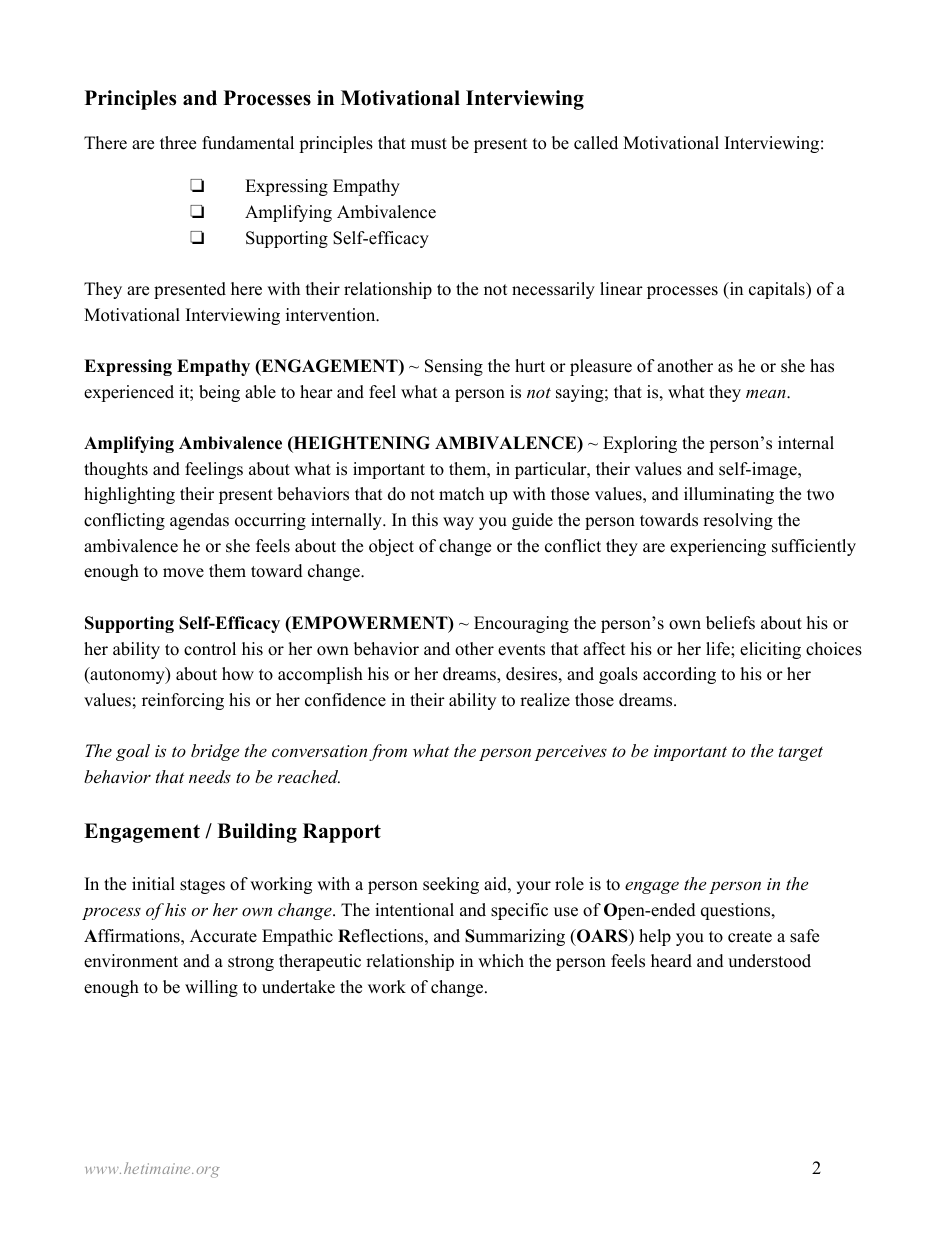  I want to click on willing, so click(211, 988).
